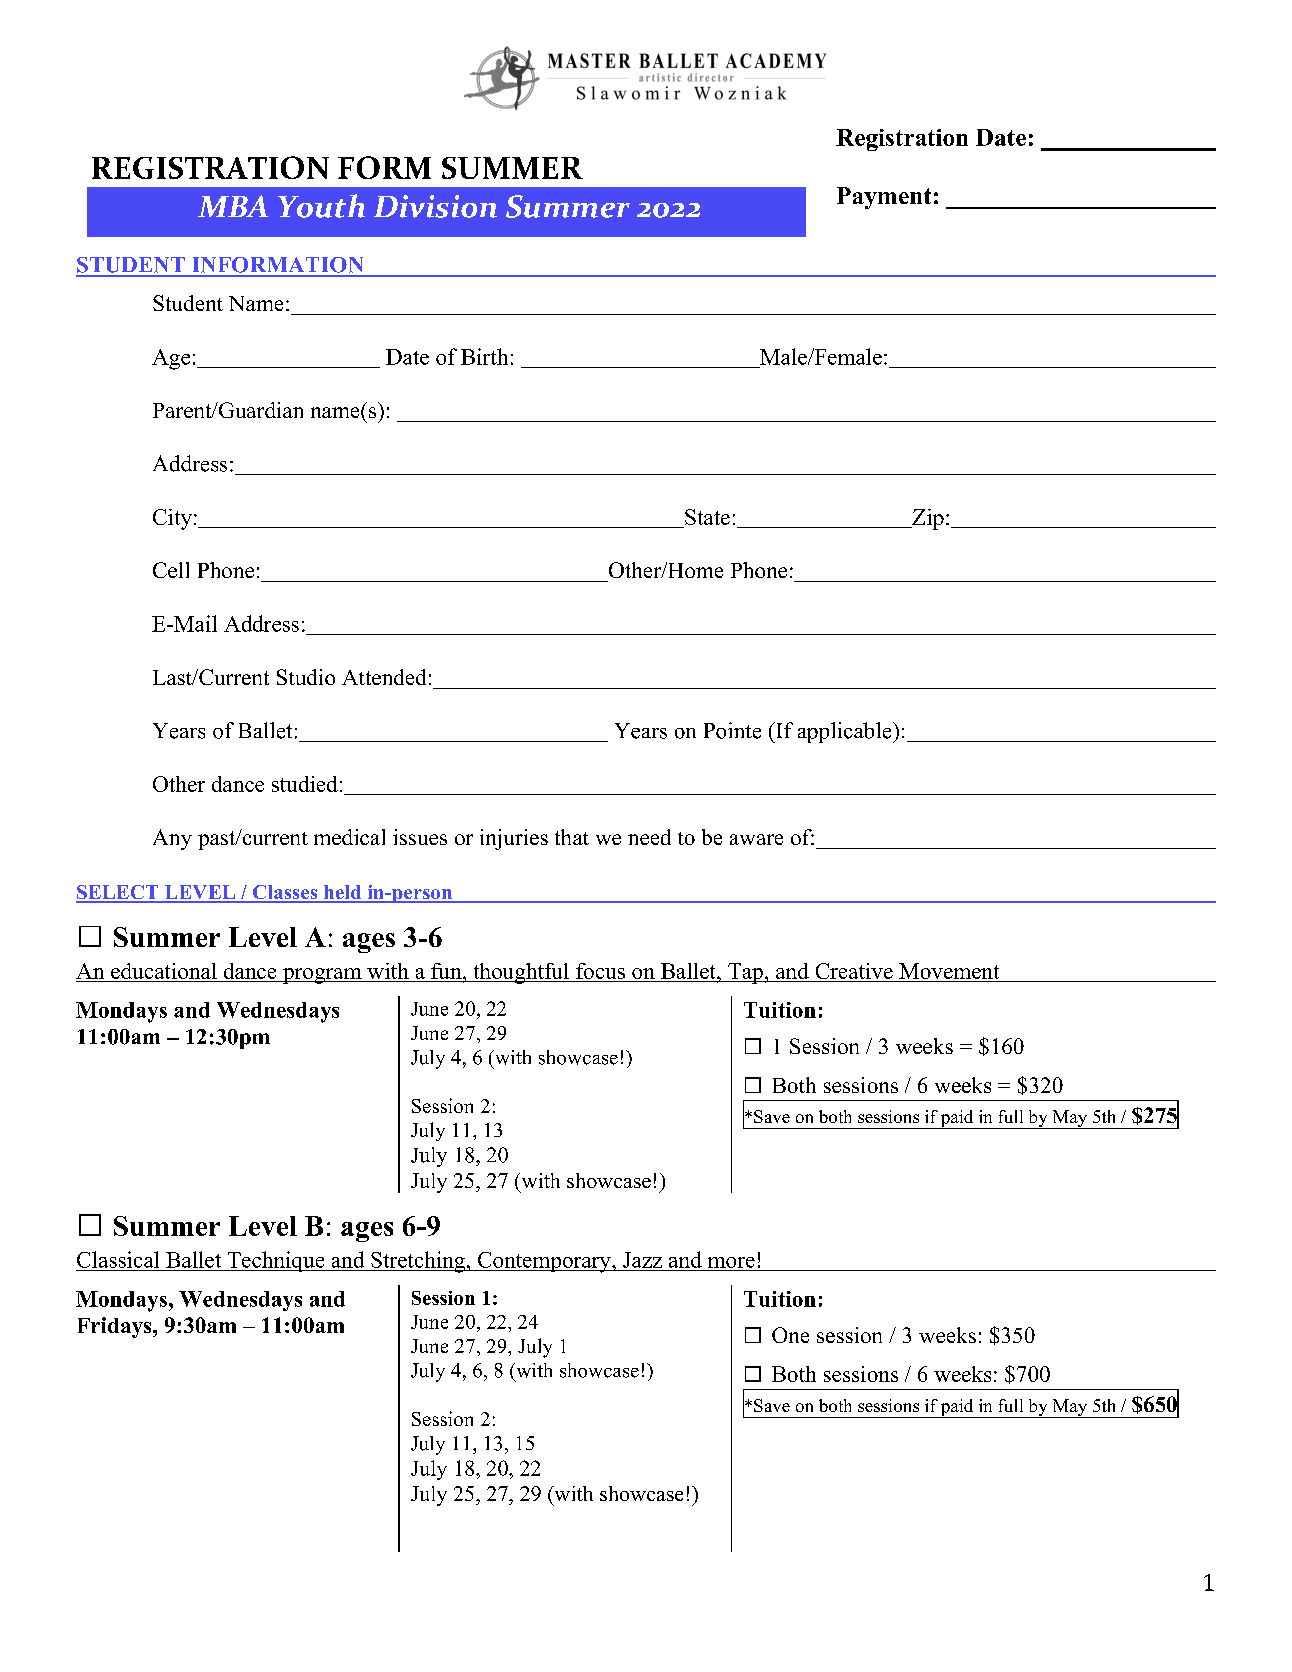 The image size is (1292, 1672). Describe the element at coordinates (544, 1262) in the page. I see `Contemporary` at that location.
